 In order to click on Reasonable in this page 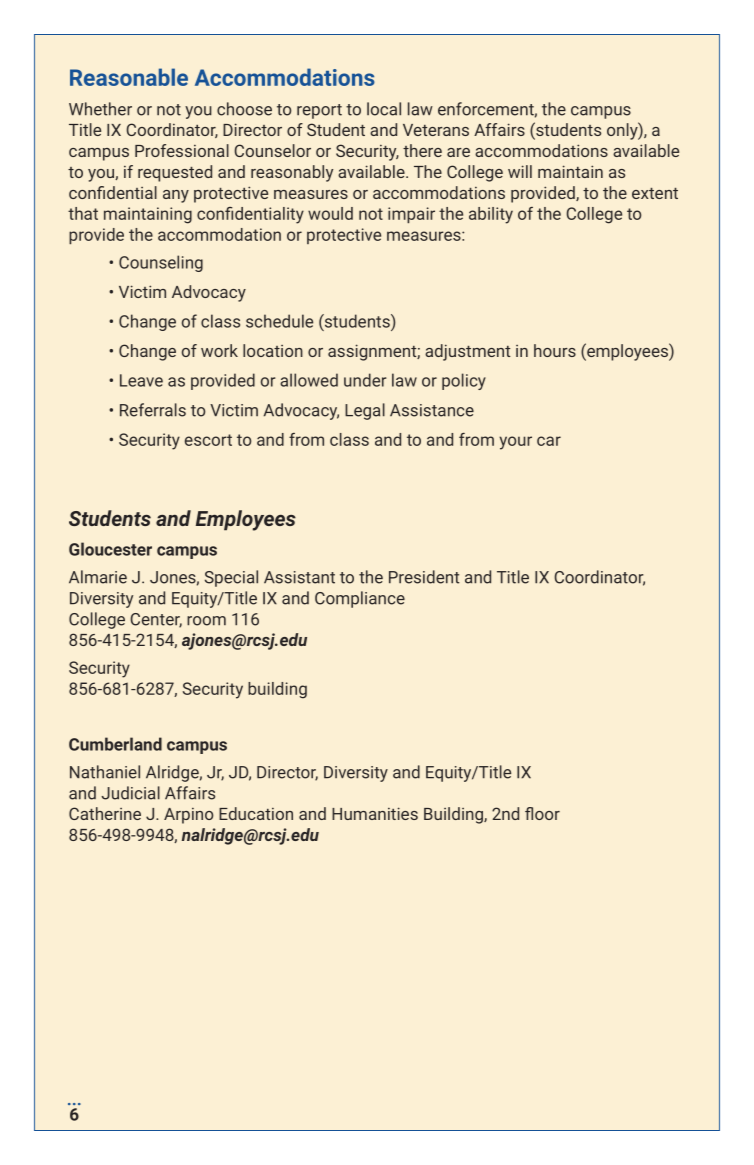, I will do `click(129, 77)`.
